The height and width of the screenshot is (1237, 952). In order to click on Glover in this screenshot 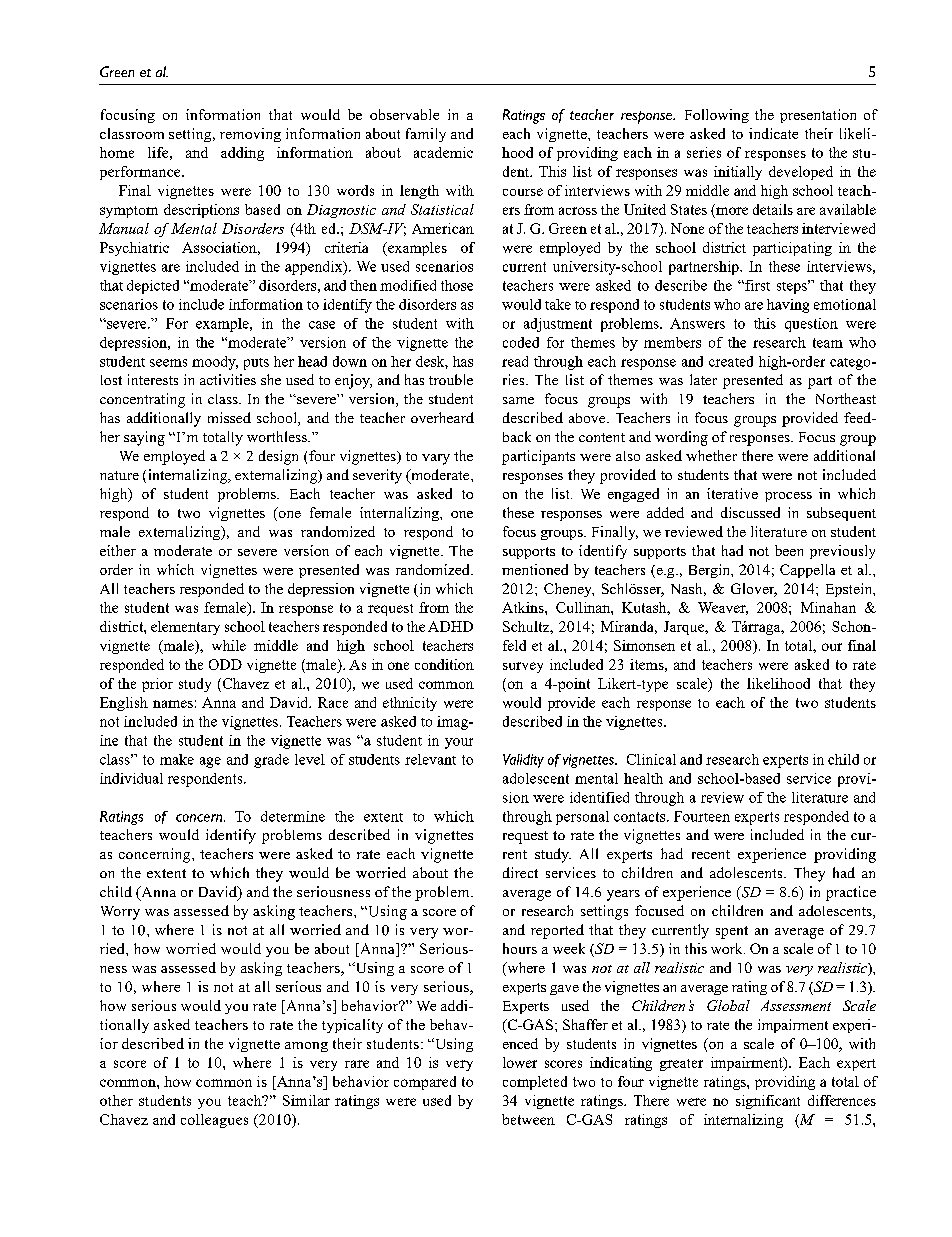, I will do `click(754, 590)`.
